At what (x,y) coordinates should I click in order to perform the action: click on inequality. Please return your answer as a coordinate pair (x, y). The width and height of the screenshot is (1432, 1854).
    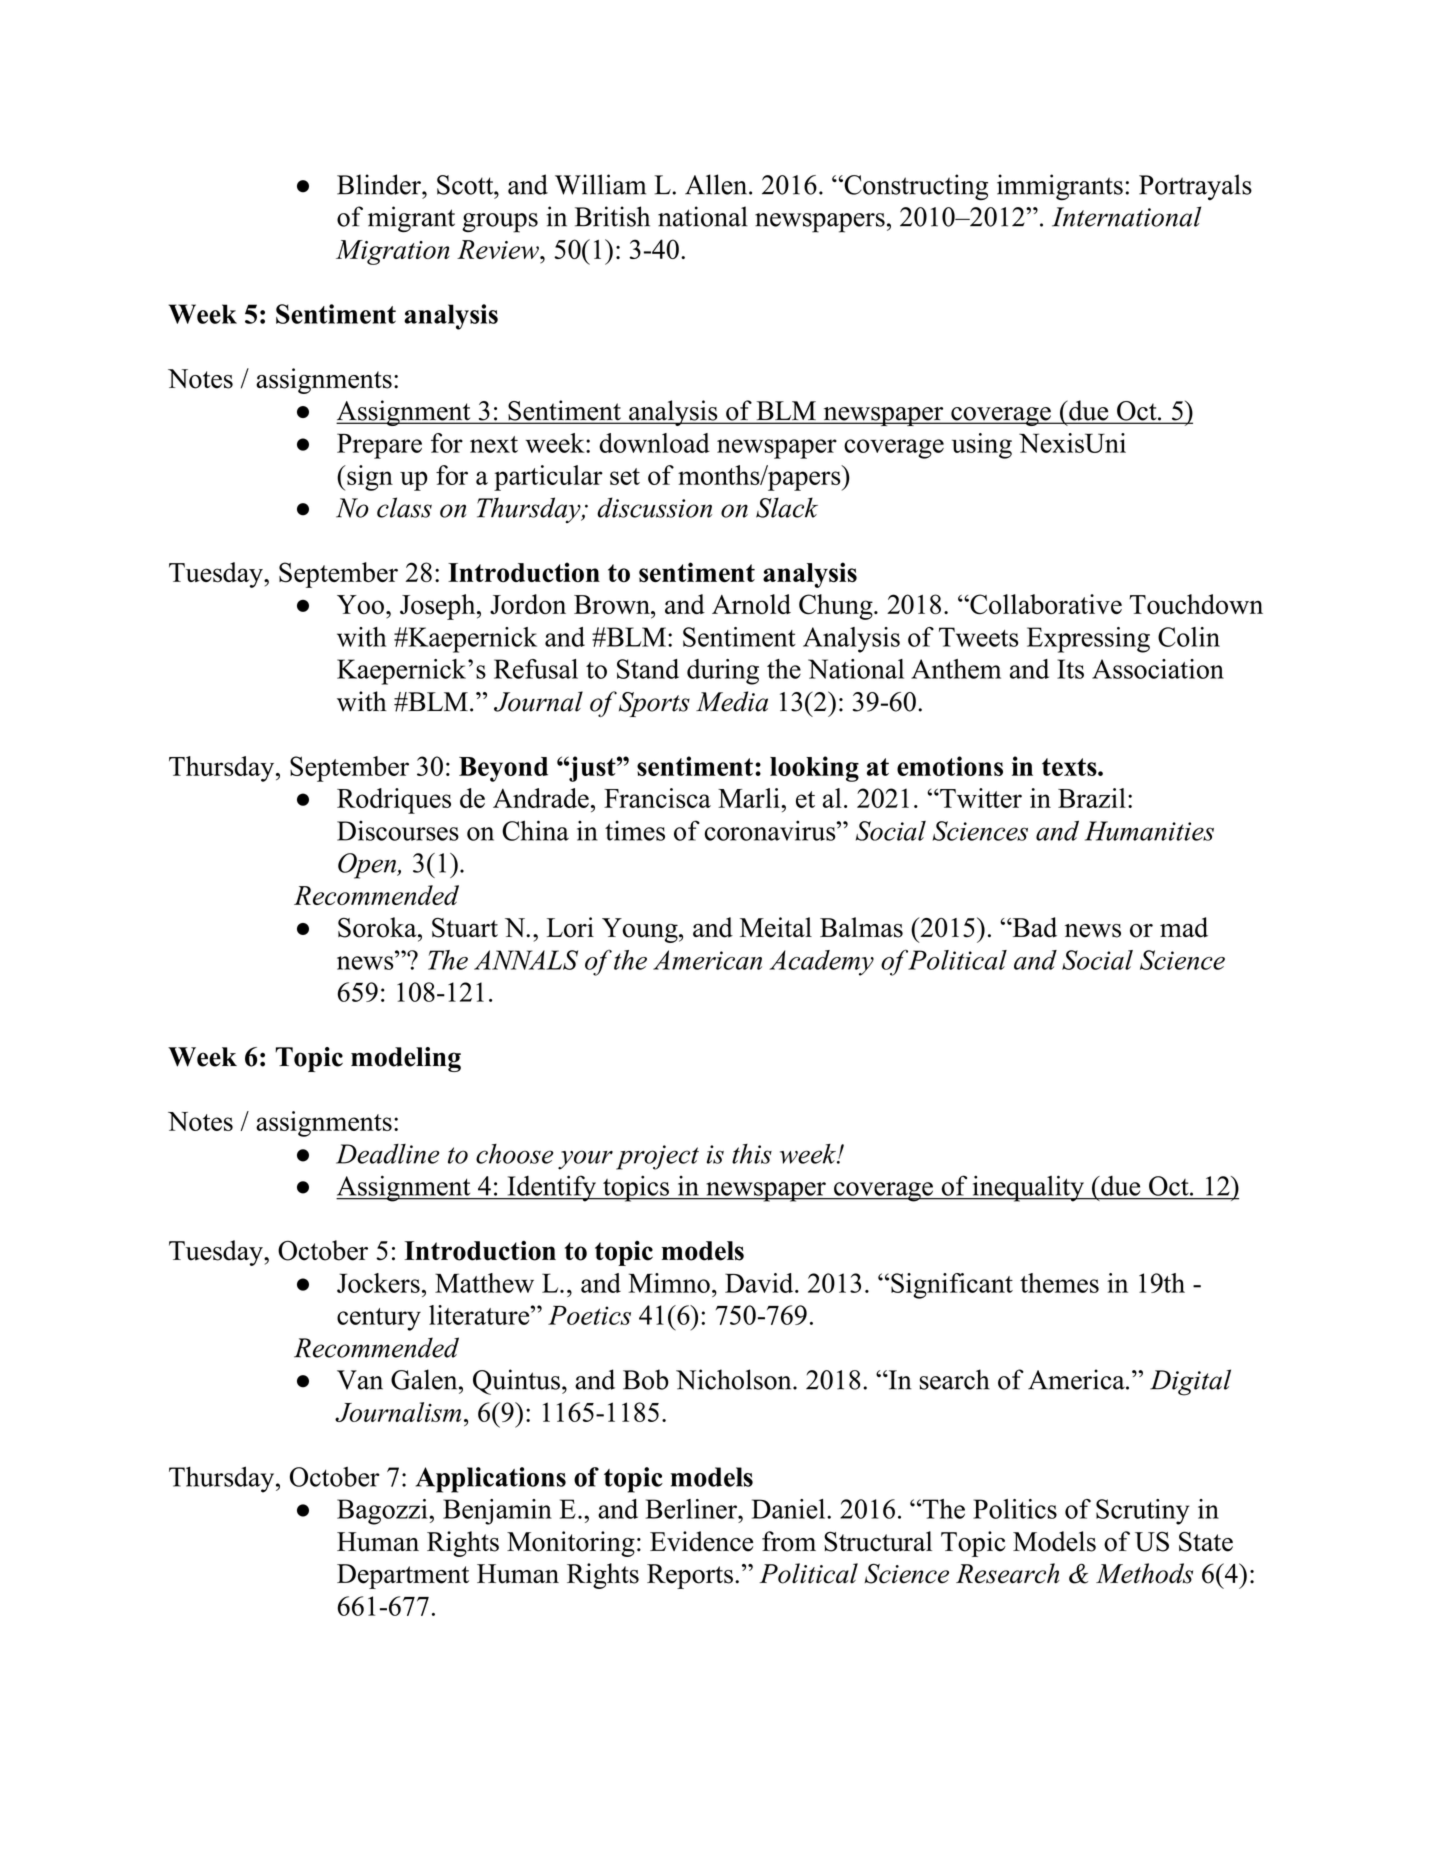
    Looking at the image, I should click on (1028, 1188).
